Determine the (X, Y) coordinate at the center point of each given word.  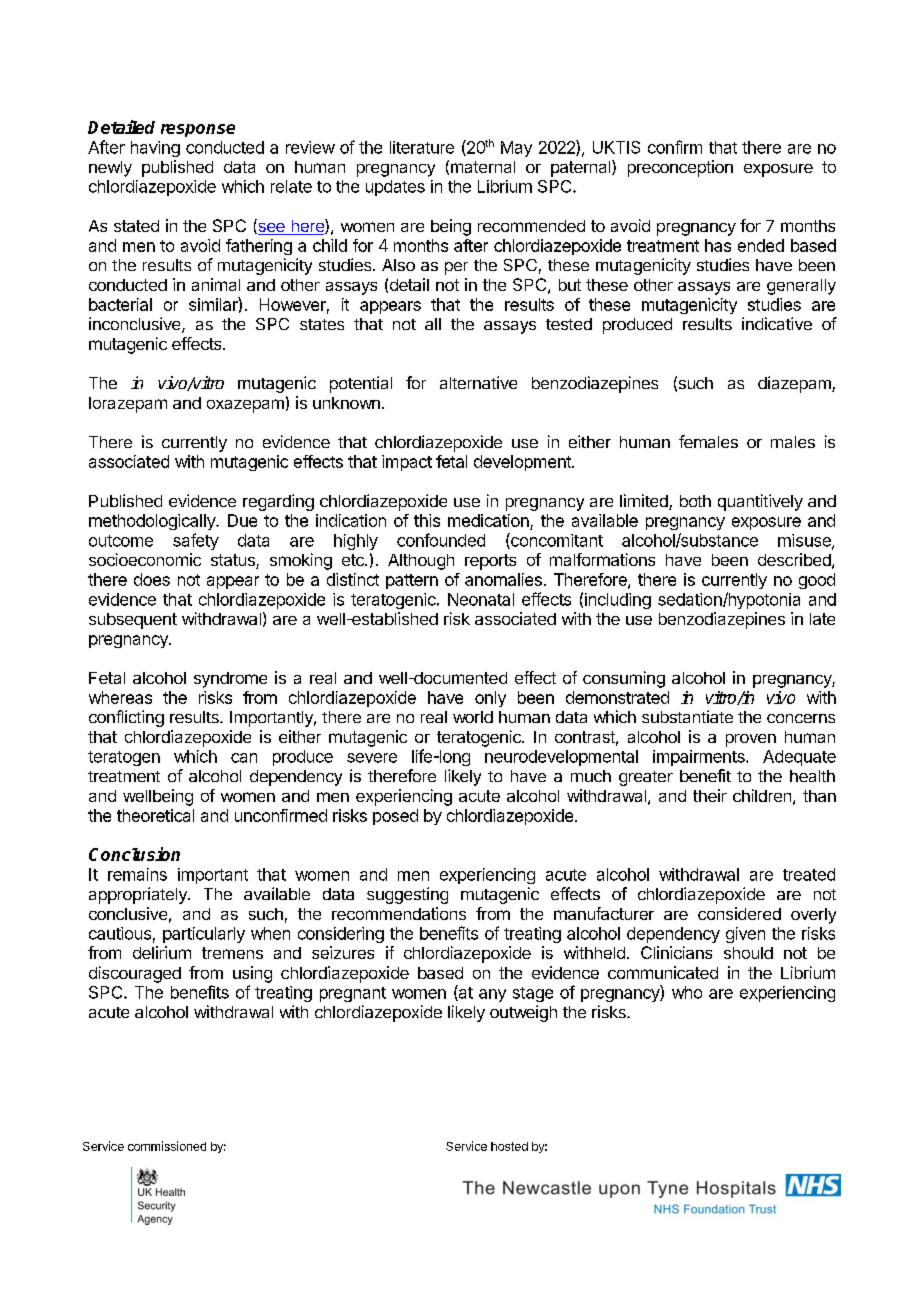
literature (422, 147)
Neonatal (481, 599)
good (817, 581)
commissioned (167, 1146)
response (198, 130)
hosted (509, 1146)
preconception (680, 168)
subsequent (133, 621)
